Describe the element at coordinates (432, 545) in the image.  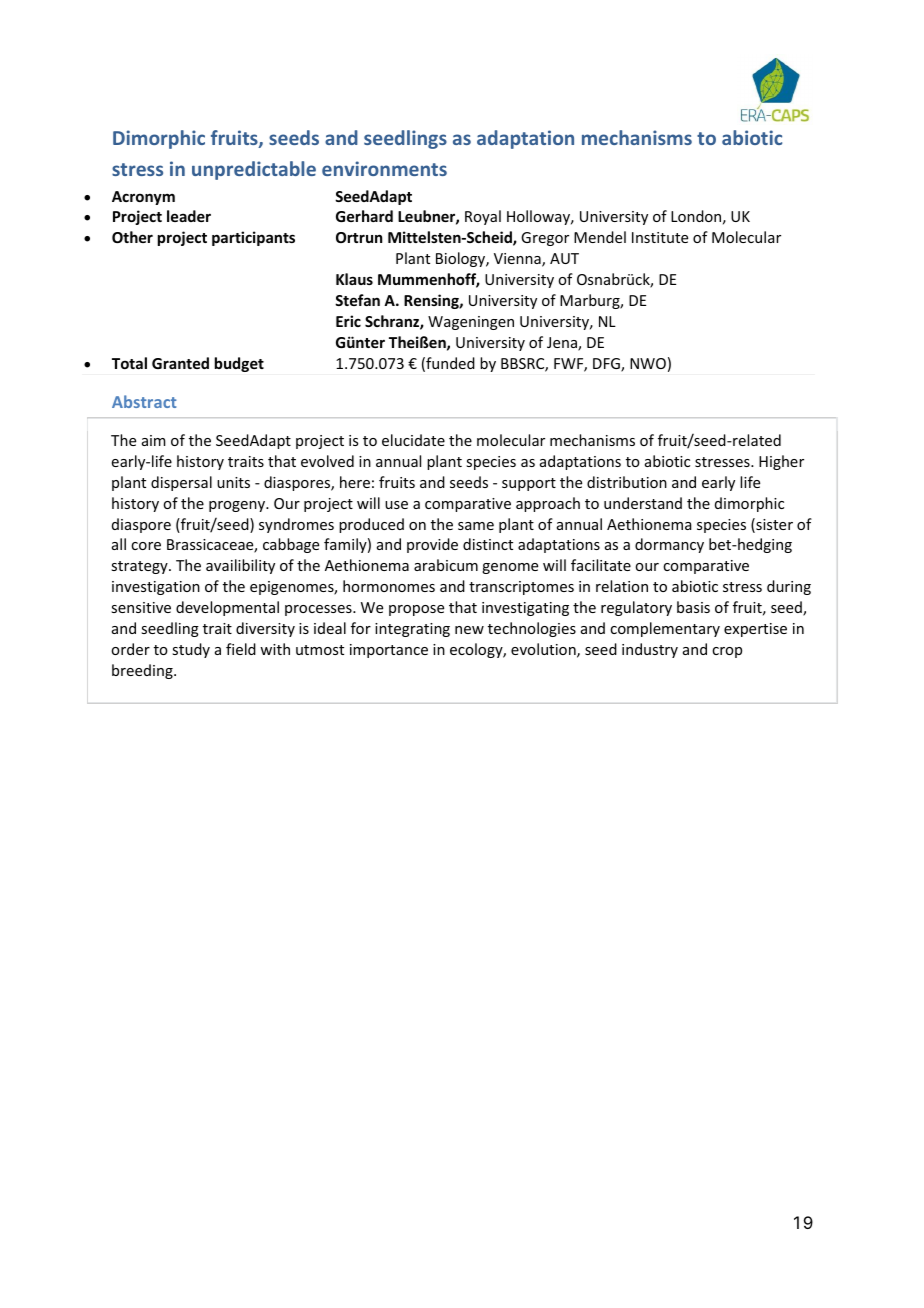
I see `provide` at that location.
